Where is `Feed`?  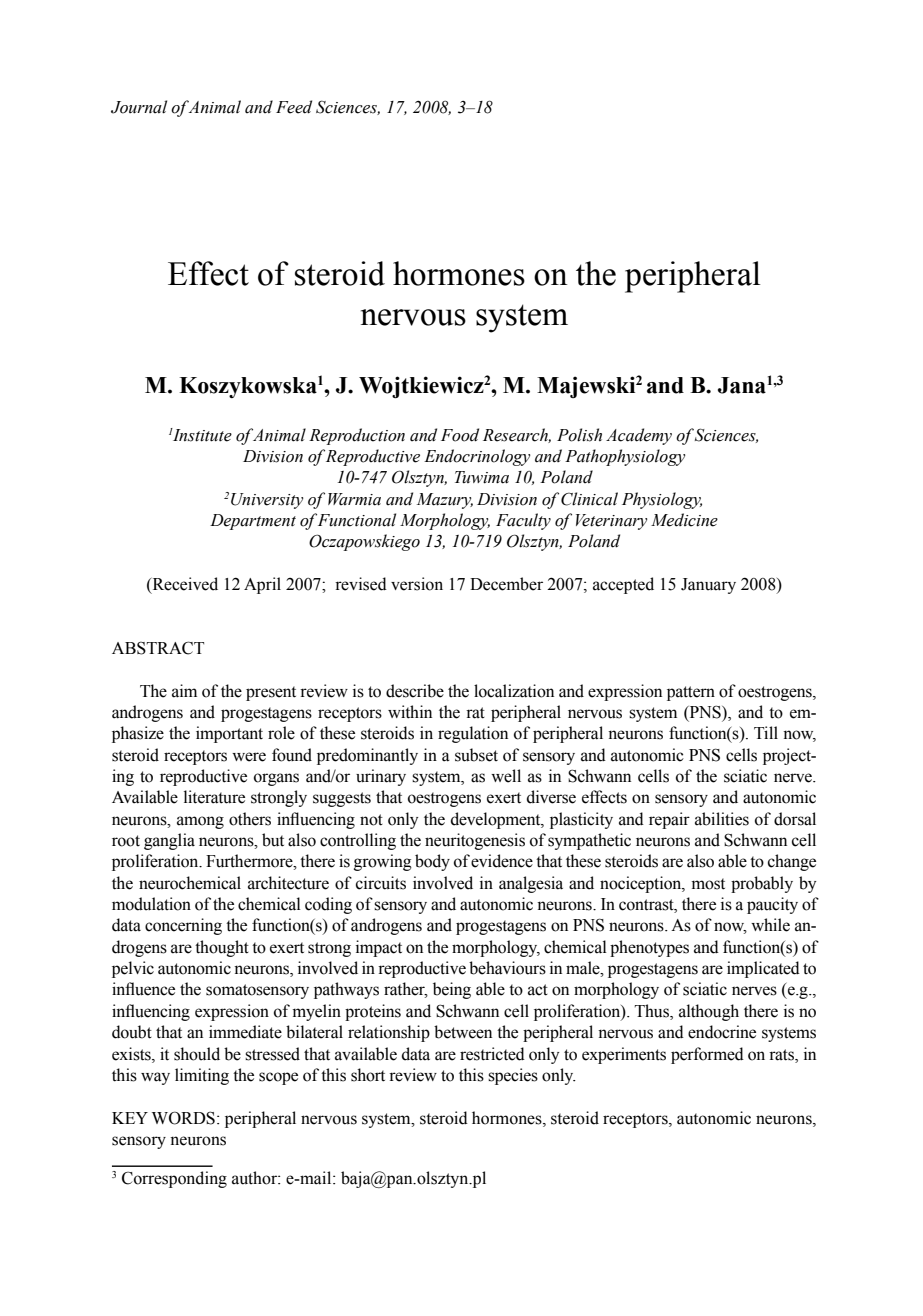
Feed is located at coordinates (294, 107).
